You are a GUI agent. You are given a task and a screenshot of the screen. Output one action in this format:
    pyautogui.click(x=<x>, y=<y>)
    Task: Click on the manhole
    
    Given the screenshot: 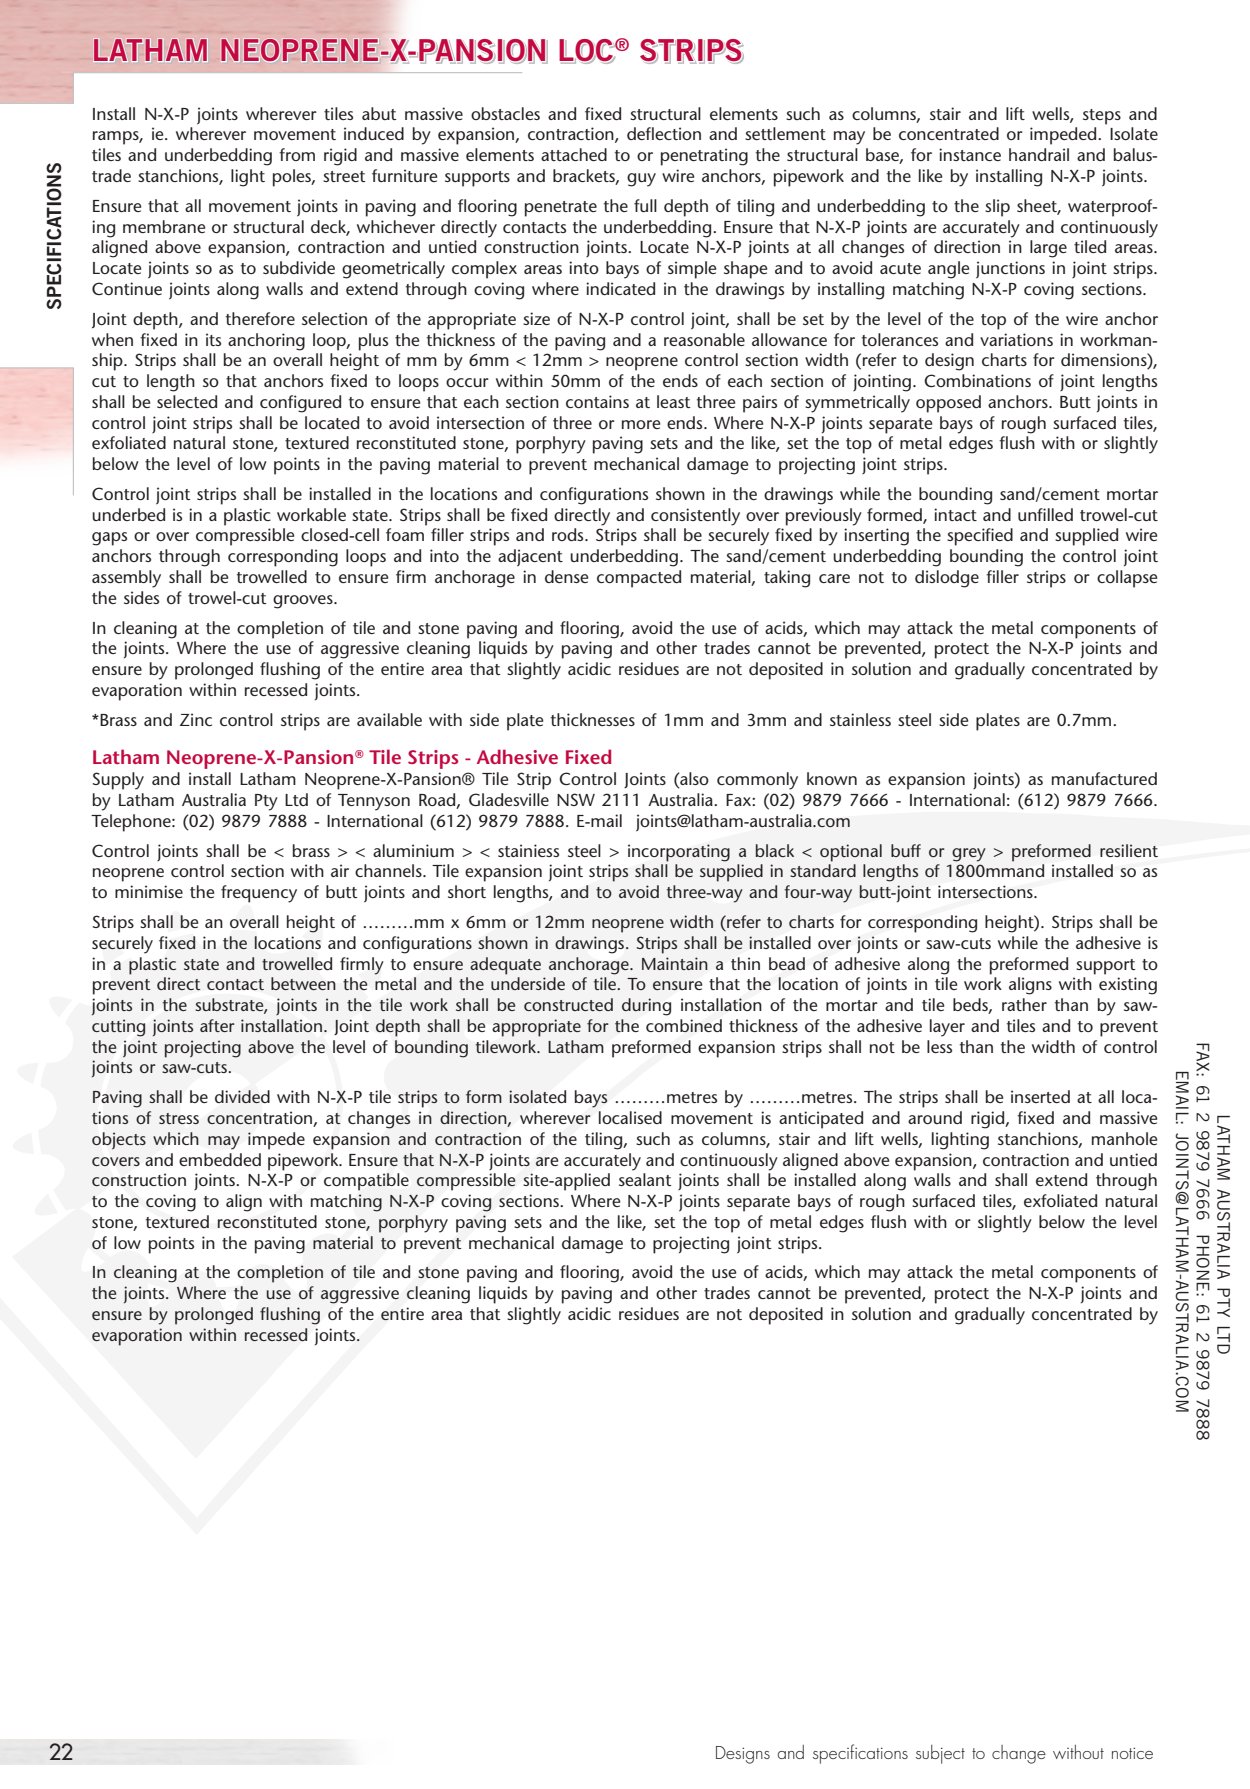 What is the action you would take?
    pyautogui.click(x=1124, y=1138)
